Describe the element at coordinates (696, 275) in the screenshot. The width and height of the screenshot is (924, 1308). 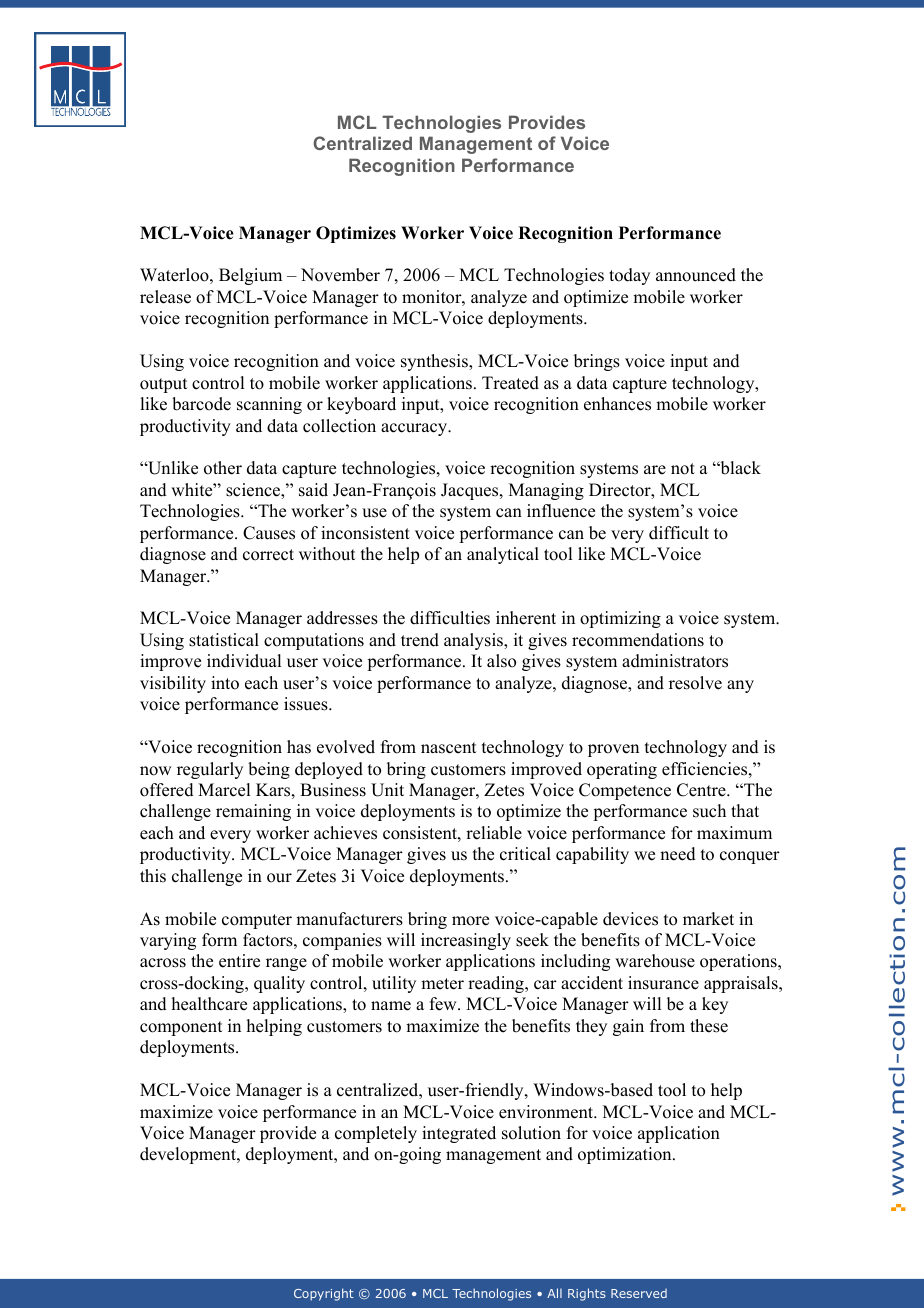
I see `announced` at that location.
